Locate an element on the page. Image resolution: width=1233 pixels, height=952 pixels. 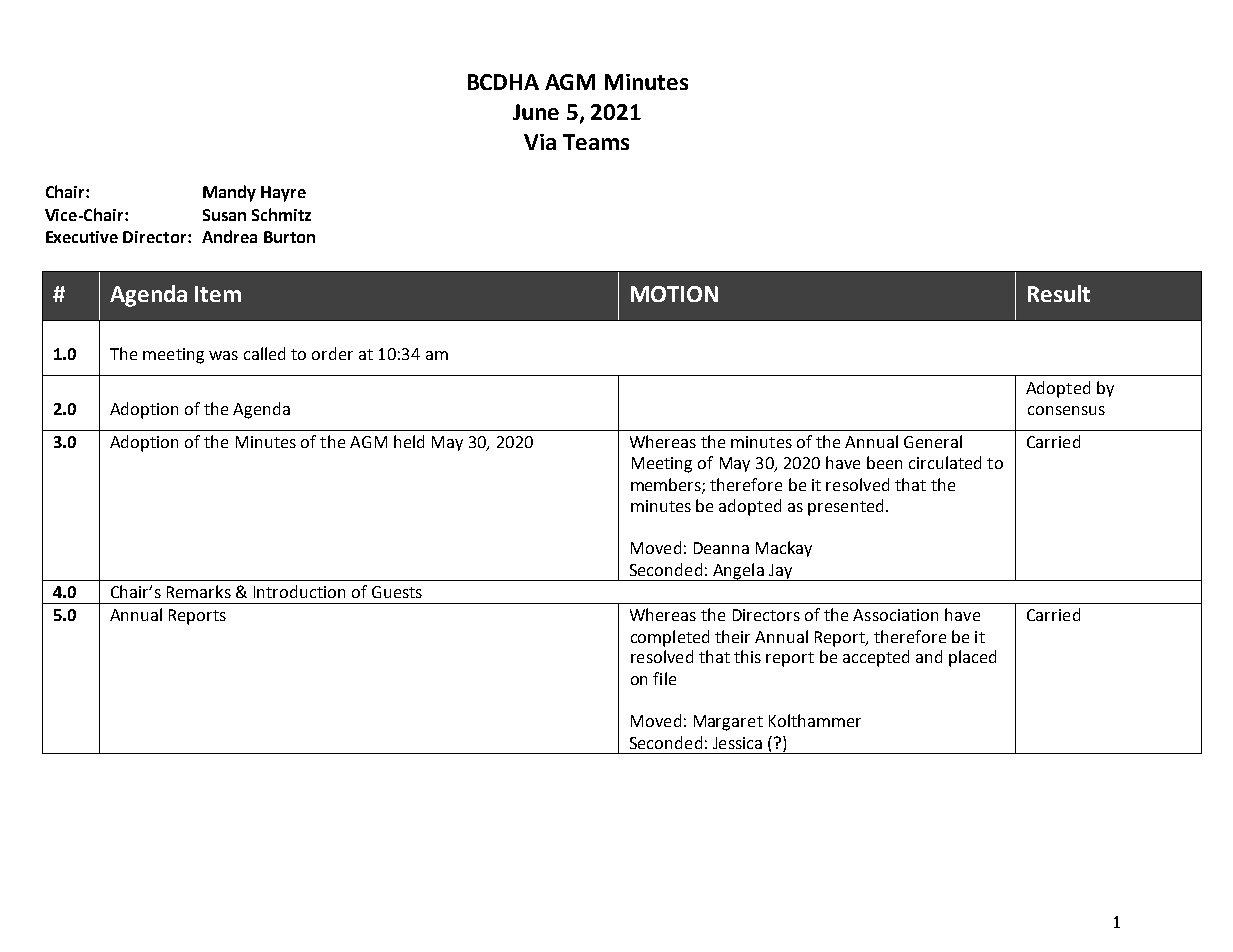
Margaret is located at coordinates (728, 723).
